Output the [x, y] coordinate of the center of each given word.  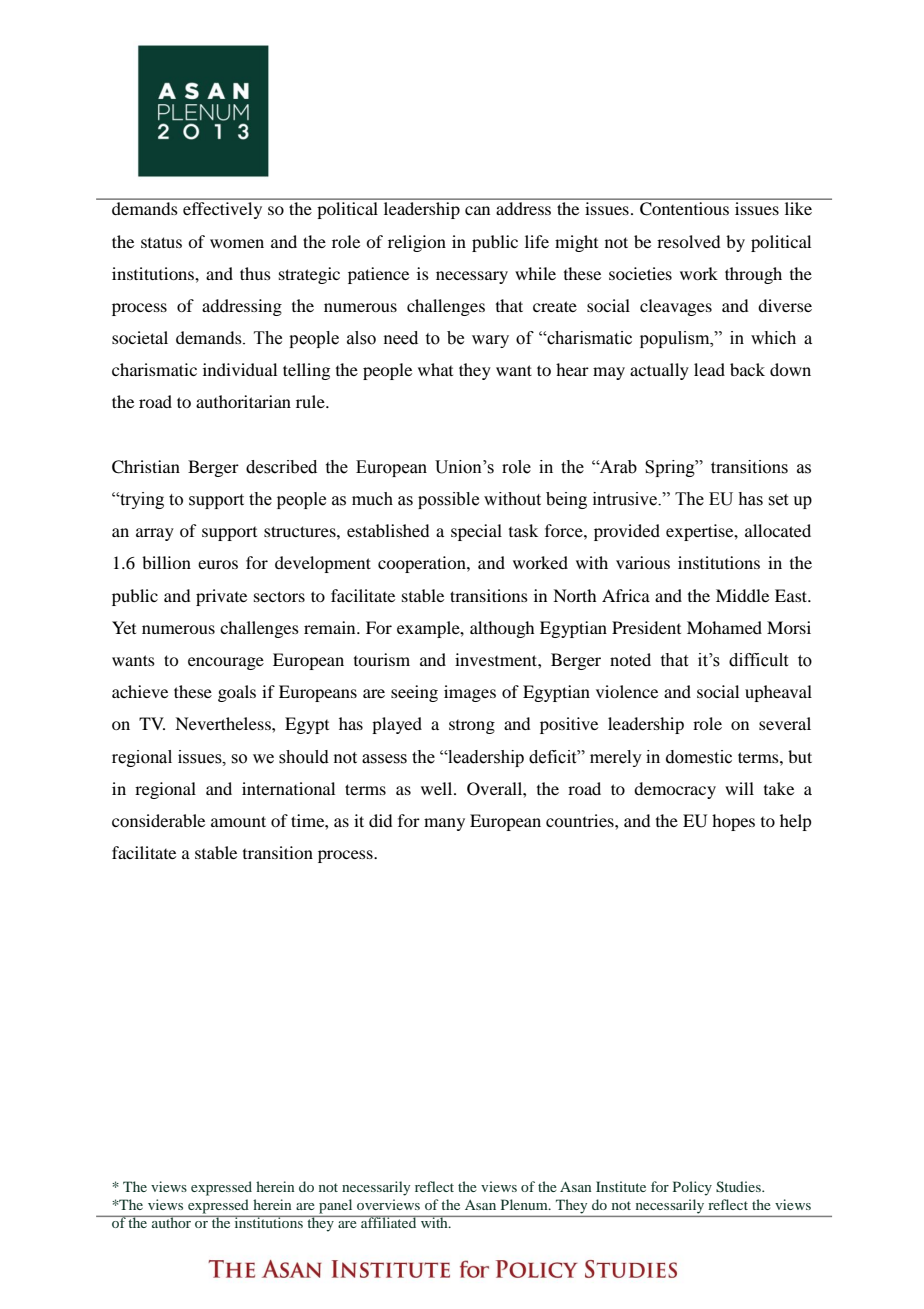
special [476, 532]
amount [238, 821]
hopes [733, 822]
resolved [688, 241]
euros [218, 564]
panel [335, 1206]
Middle [742, 595]
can [477, 210]
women [237, 243]
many [444, 824]
